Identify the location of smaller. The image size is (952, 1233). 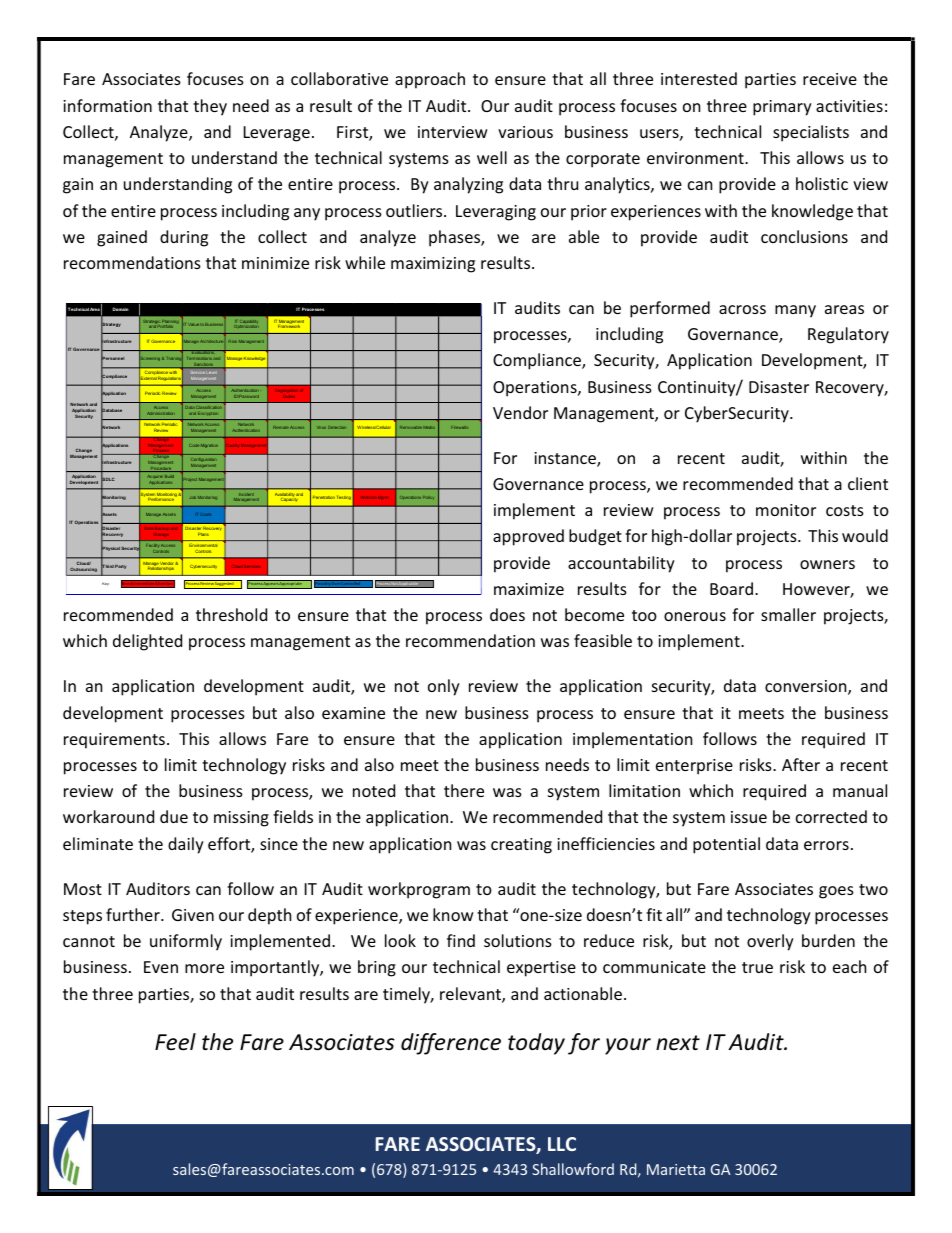
(788, 614).
